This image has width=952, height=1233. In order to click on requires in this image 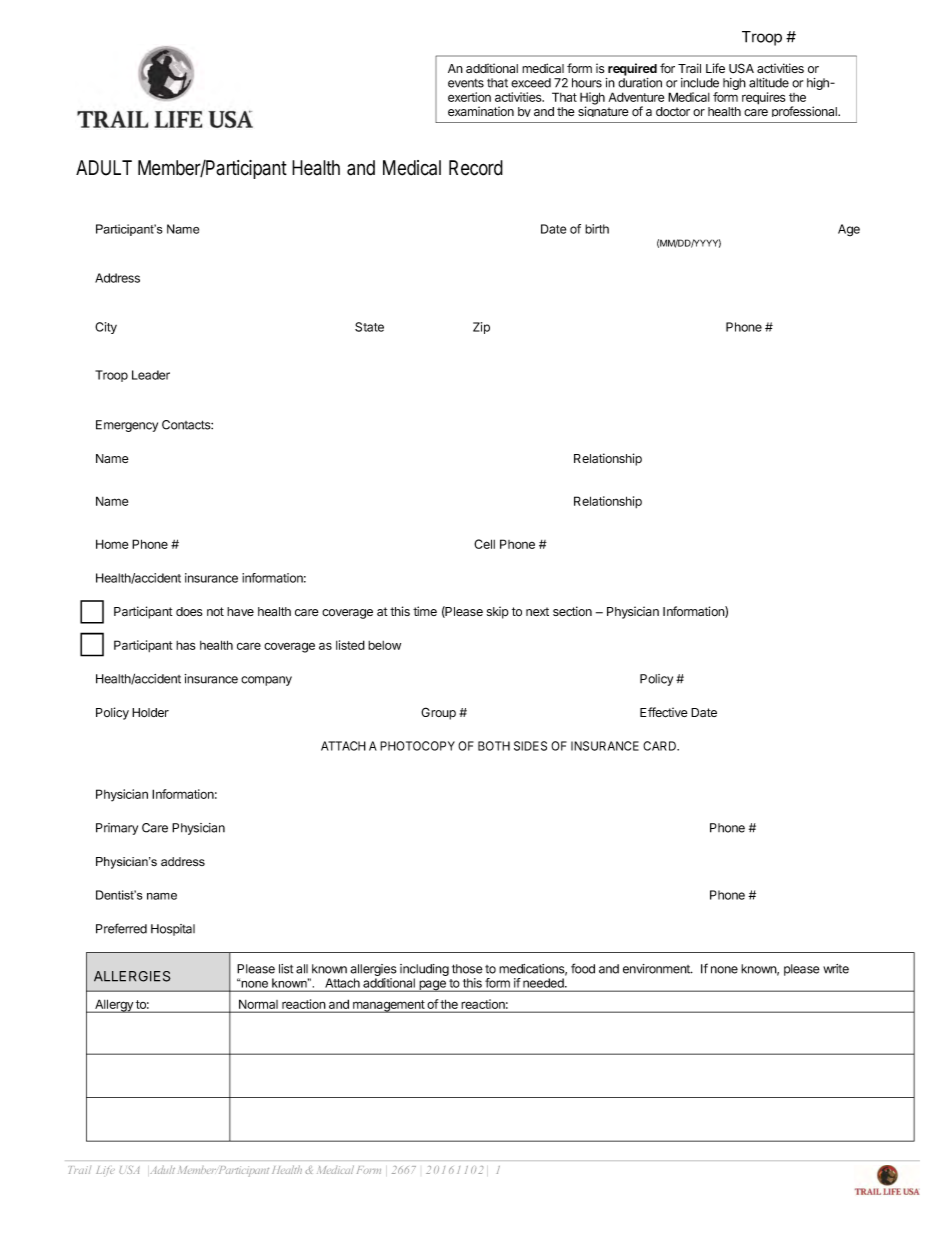, I will do `click(763, 98)`.
